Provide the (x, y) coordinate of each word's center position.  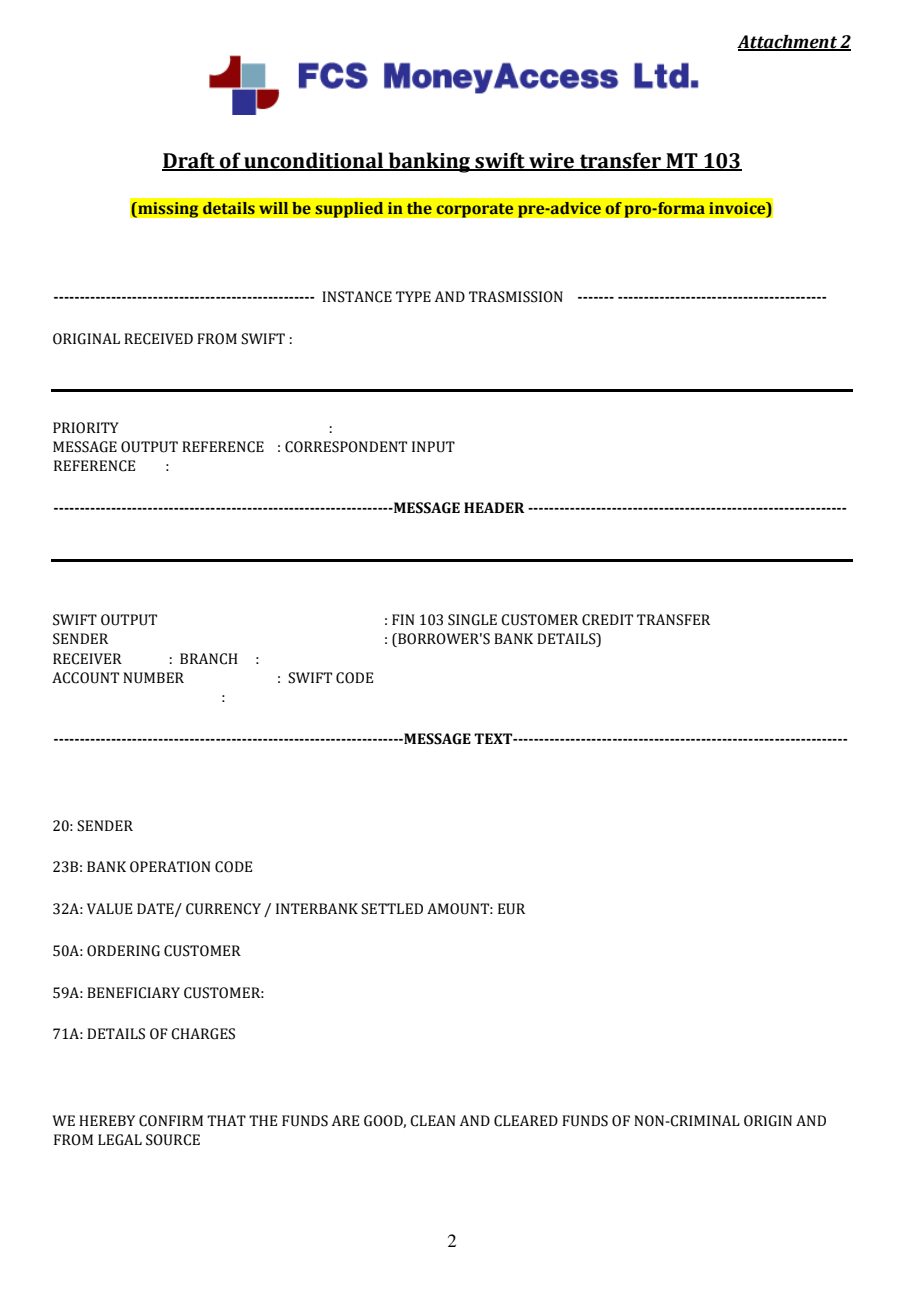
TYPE (413, 296)
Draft (189, 161)
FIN (403, 619)
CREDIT (607, 620)
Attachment (788, 43)
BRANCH (209, 659)
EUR (511, 909)
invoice (738, 208)
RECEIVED (158, 339)
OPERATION (170, 867)
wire (552, 162)
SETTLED (392, 909)
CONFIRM (171, 1121)
